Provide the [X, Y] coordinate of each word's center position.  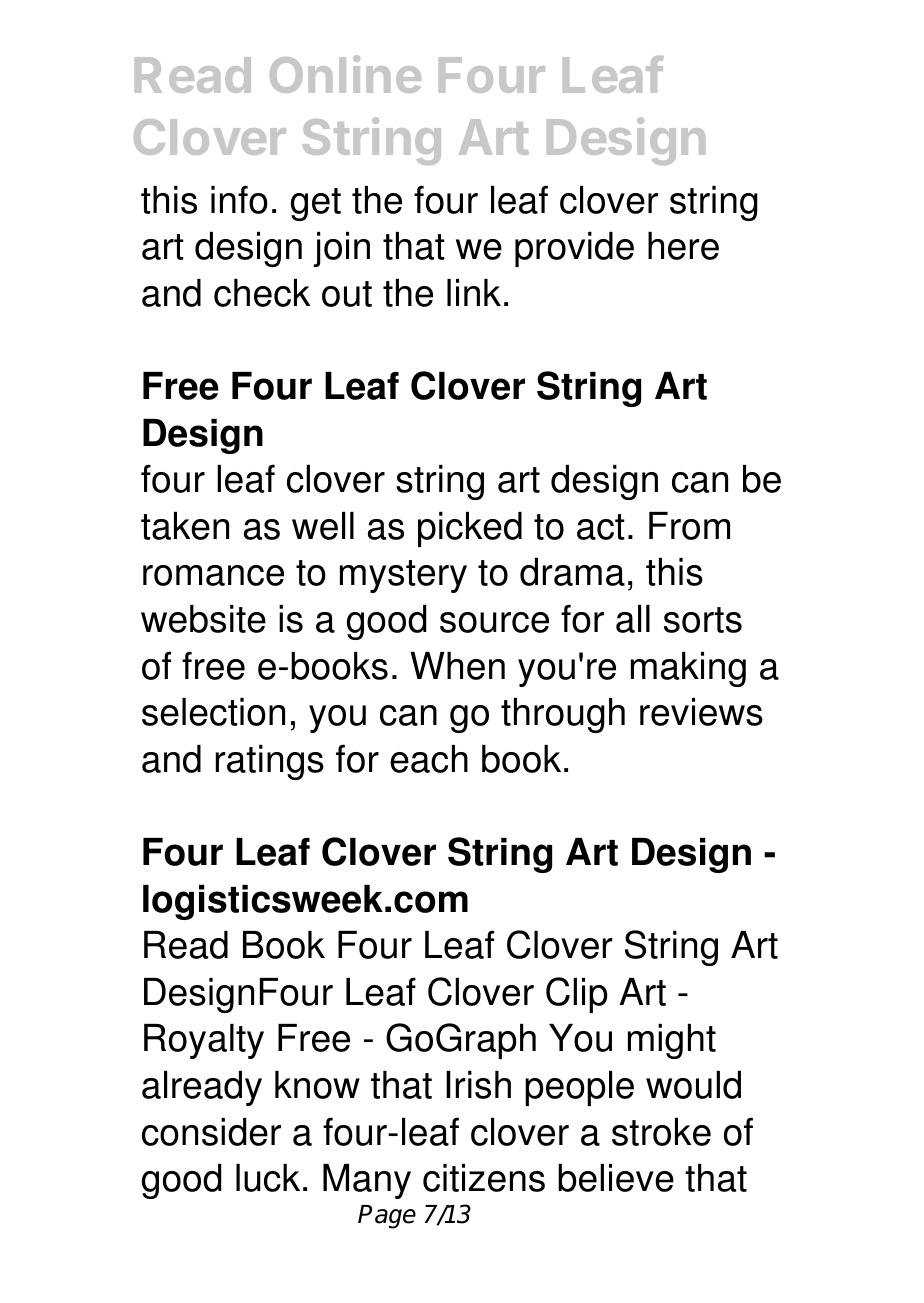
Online [345, 74]
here [683, 246]
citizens [484, 1178]
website [203, 619]
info [239, 199]
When [457, 666]
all [633, 619]
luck [268, 1178]
